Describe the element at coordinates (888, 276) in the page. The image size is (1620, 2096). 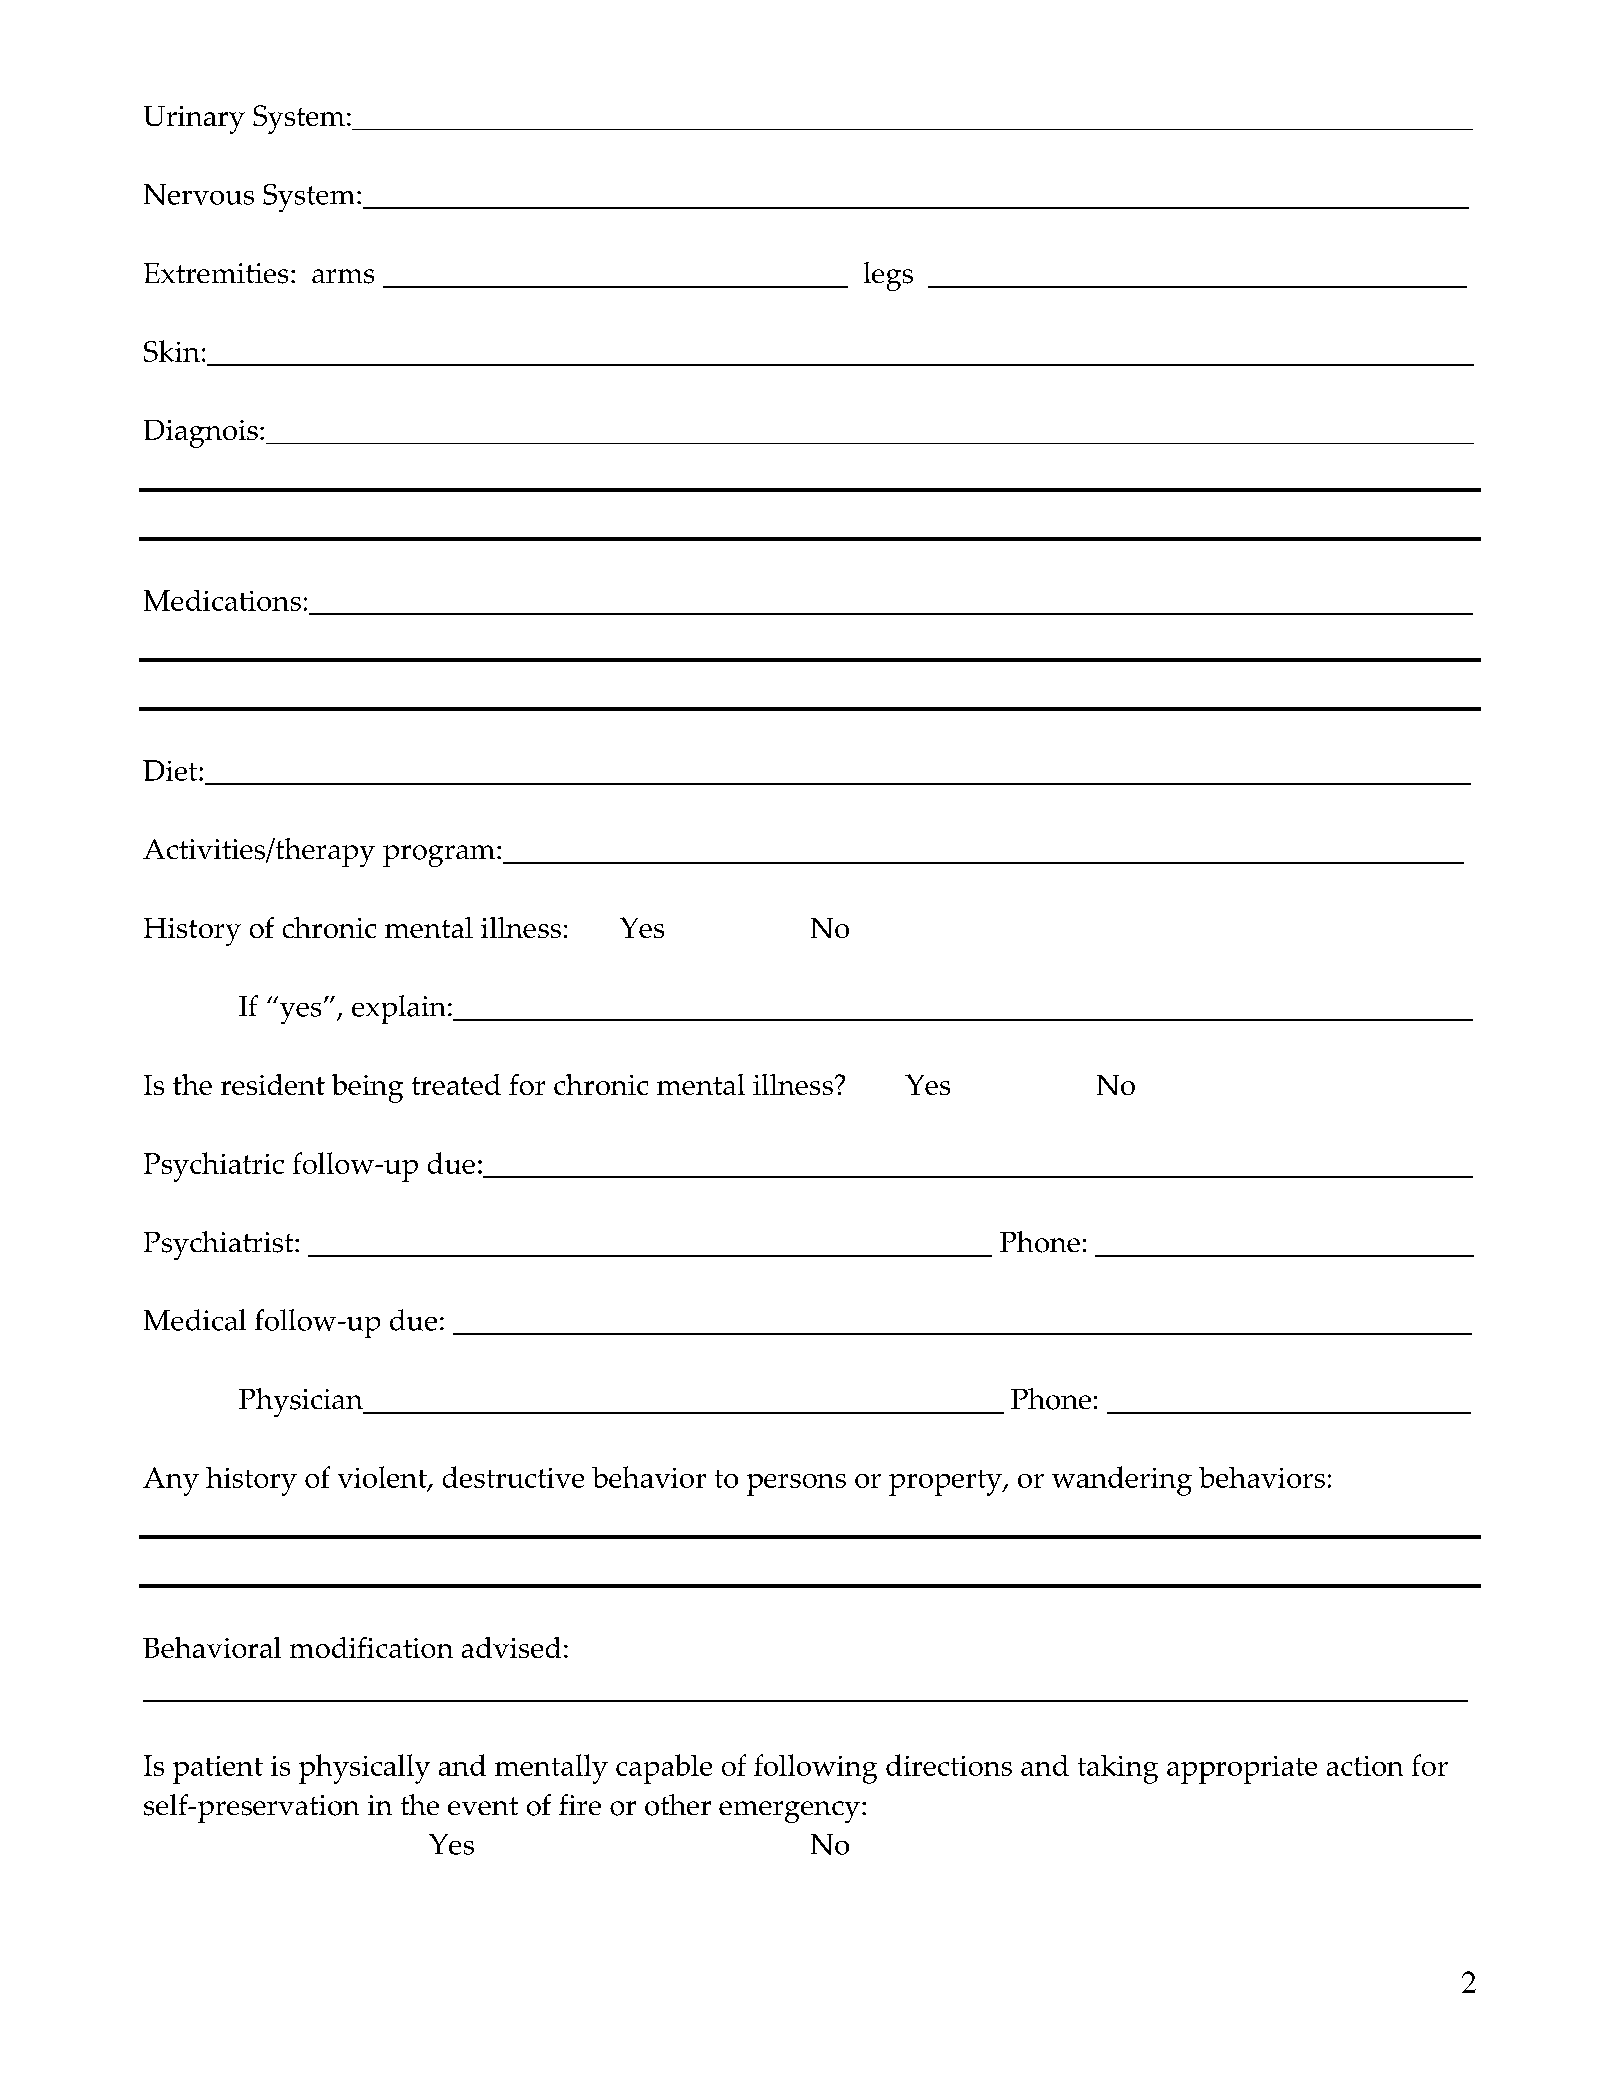
I see `legs` at that location.
